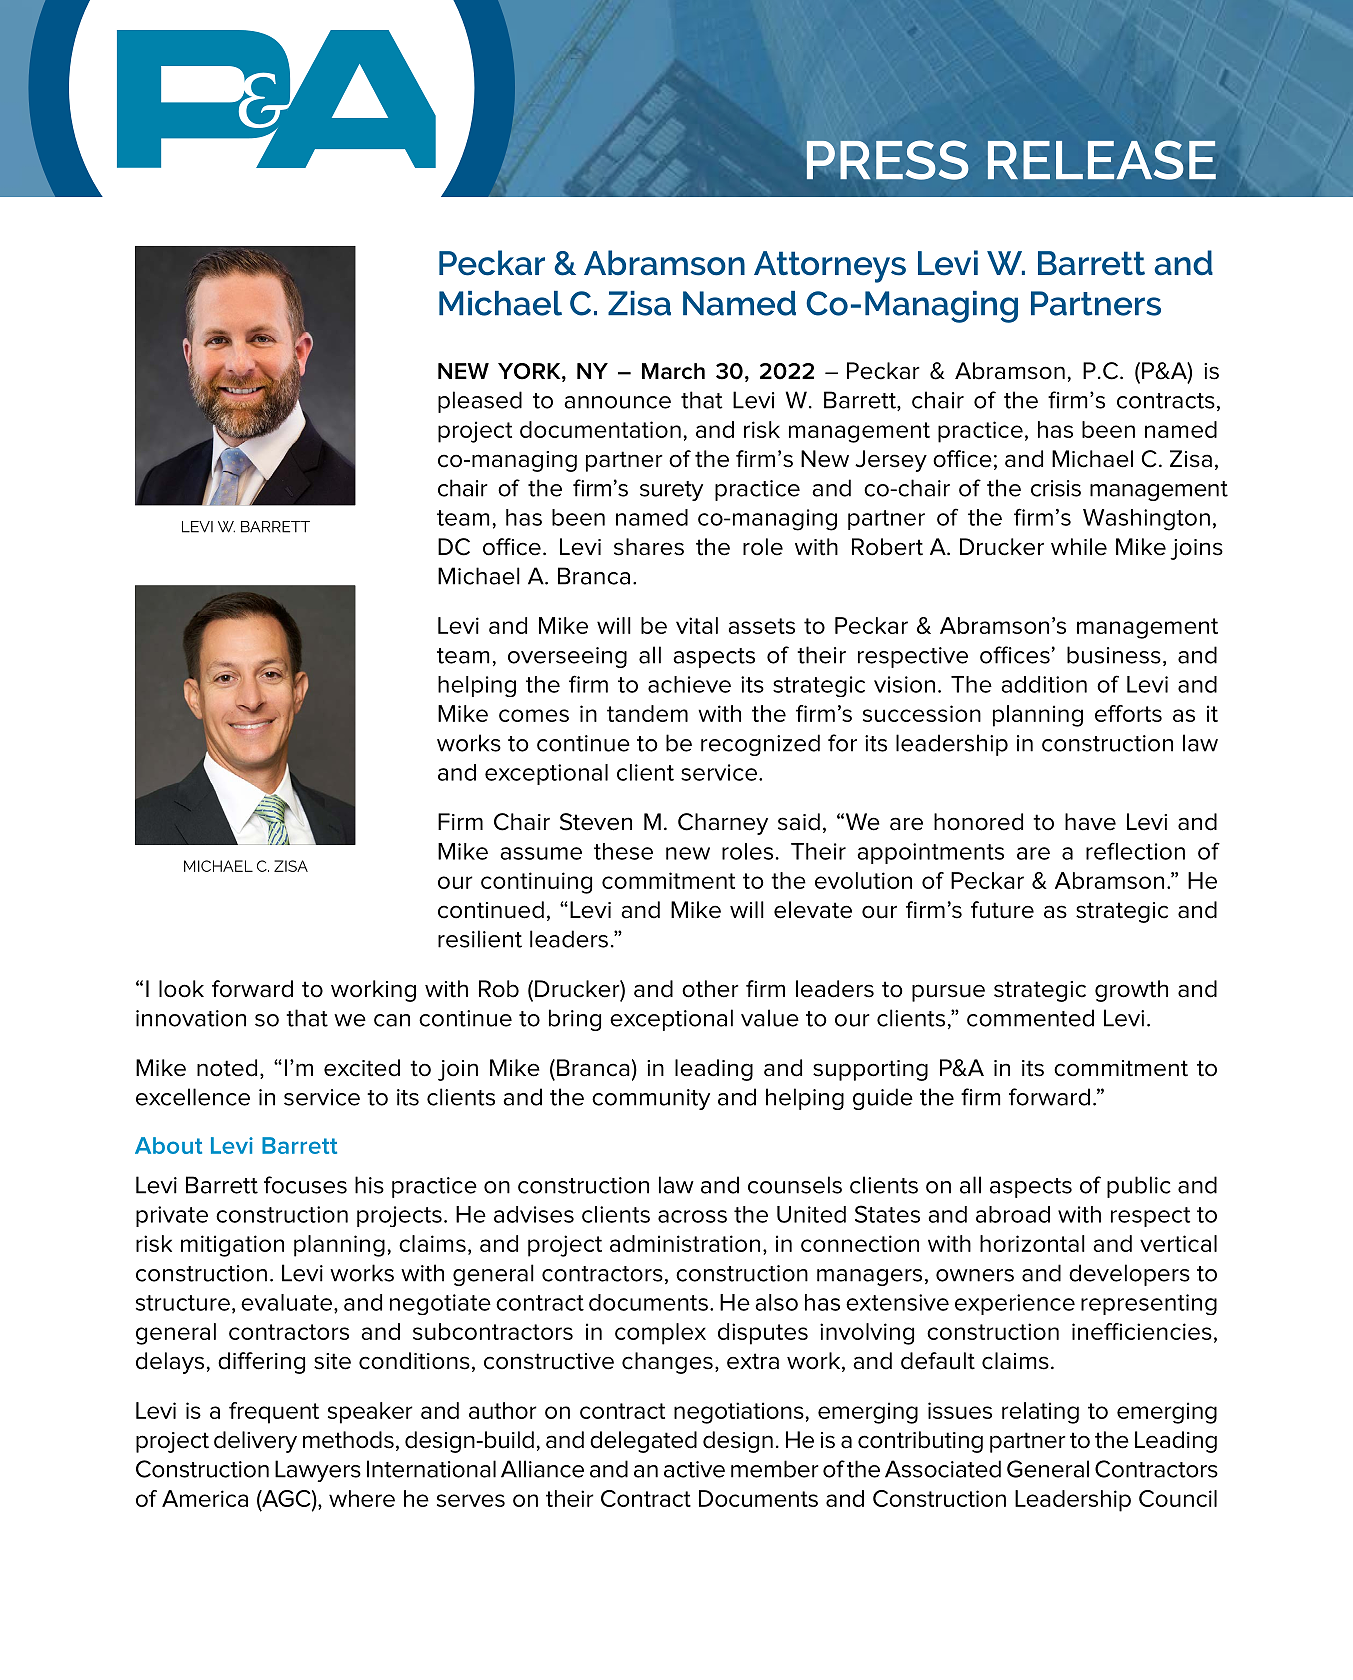  Describe the element at coordinates (1040, 1413) in the screenshot. I see `relating` at that location.
